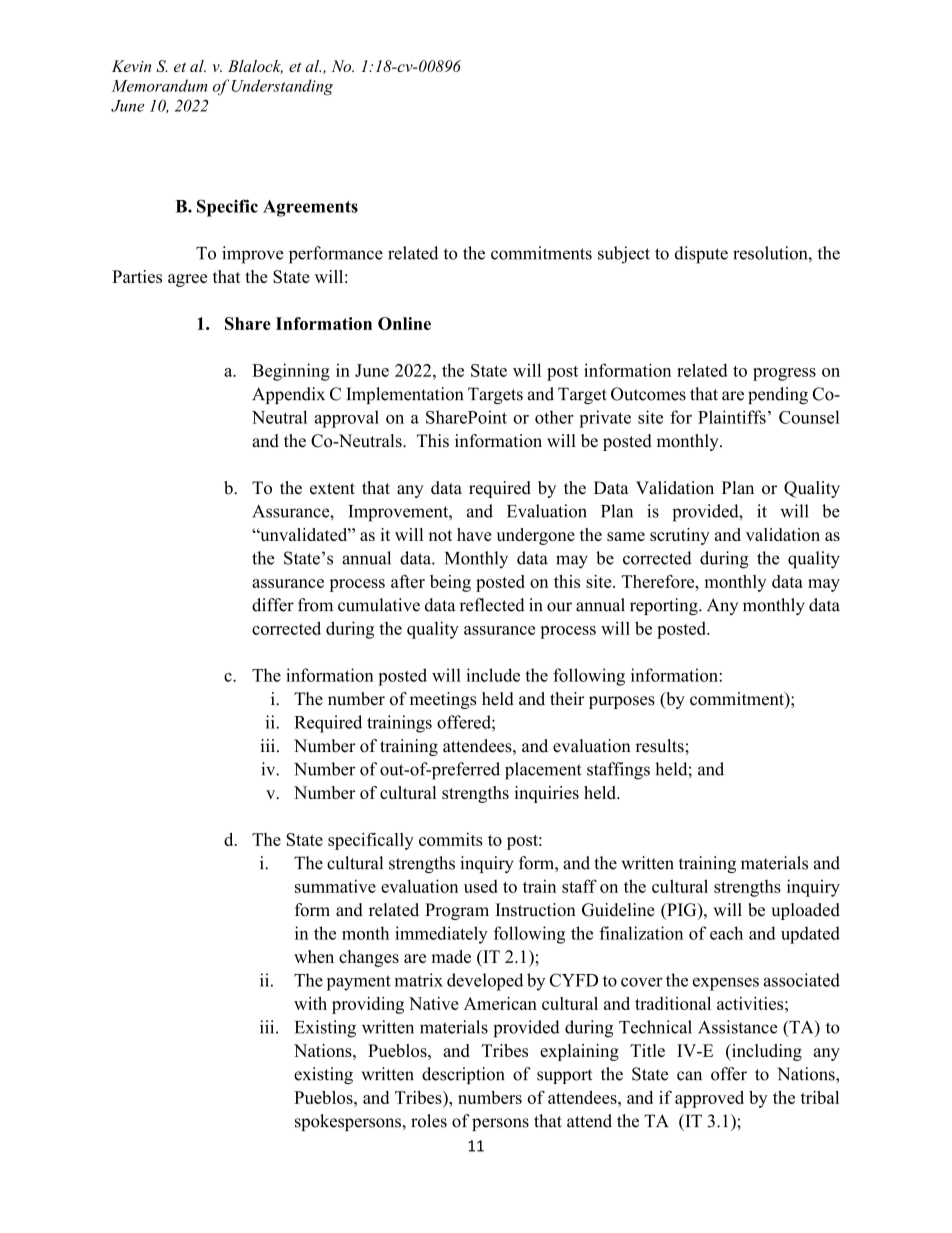 The width and height of the image is (952, 1233). What do you see at coordinates (709, 1099) in the image?
I see `approved` at bounding box center [709, 1099].
